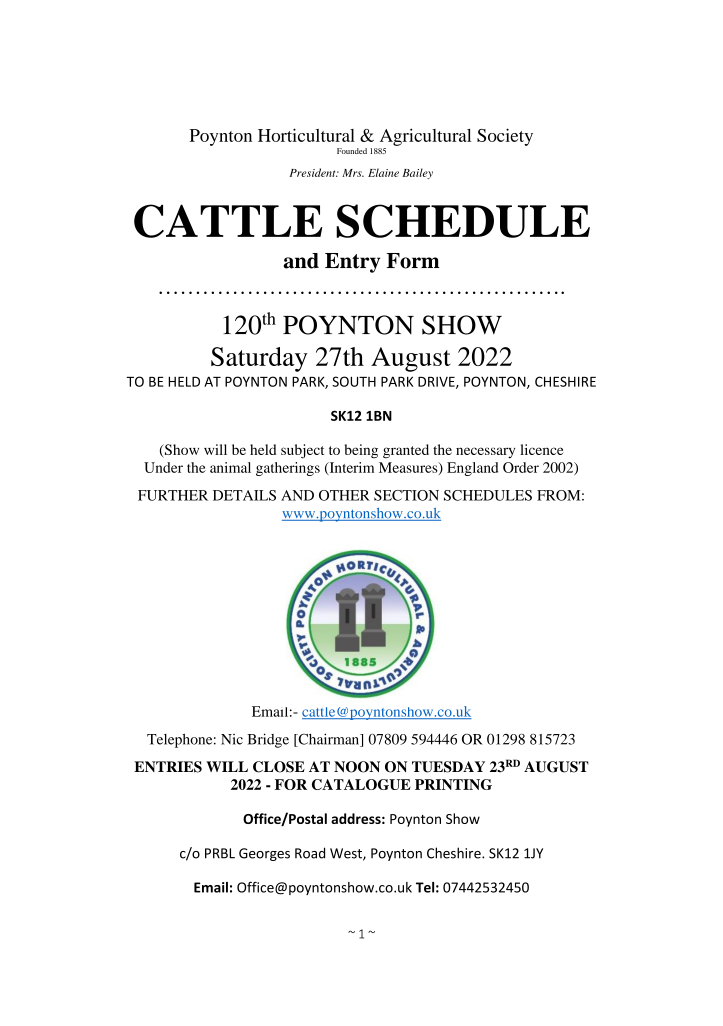 The image size is (723, 1026). Describe the element at coordinates (505, 137) in the screenshot. I see `Society` at that location.
